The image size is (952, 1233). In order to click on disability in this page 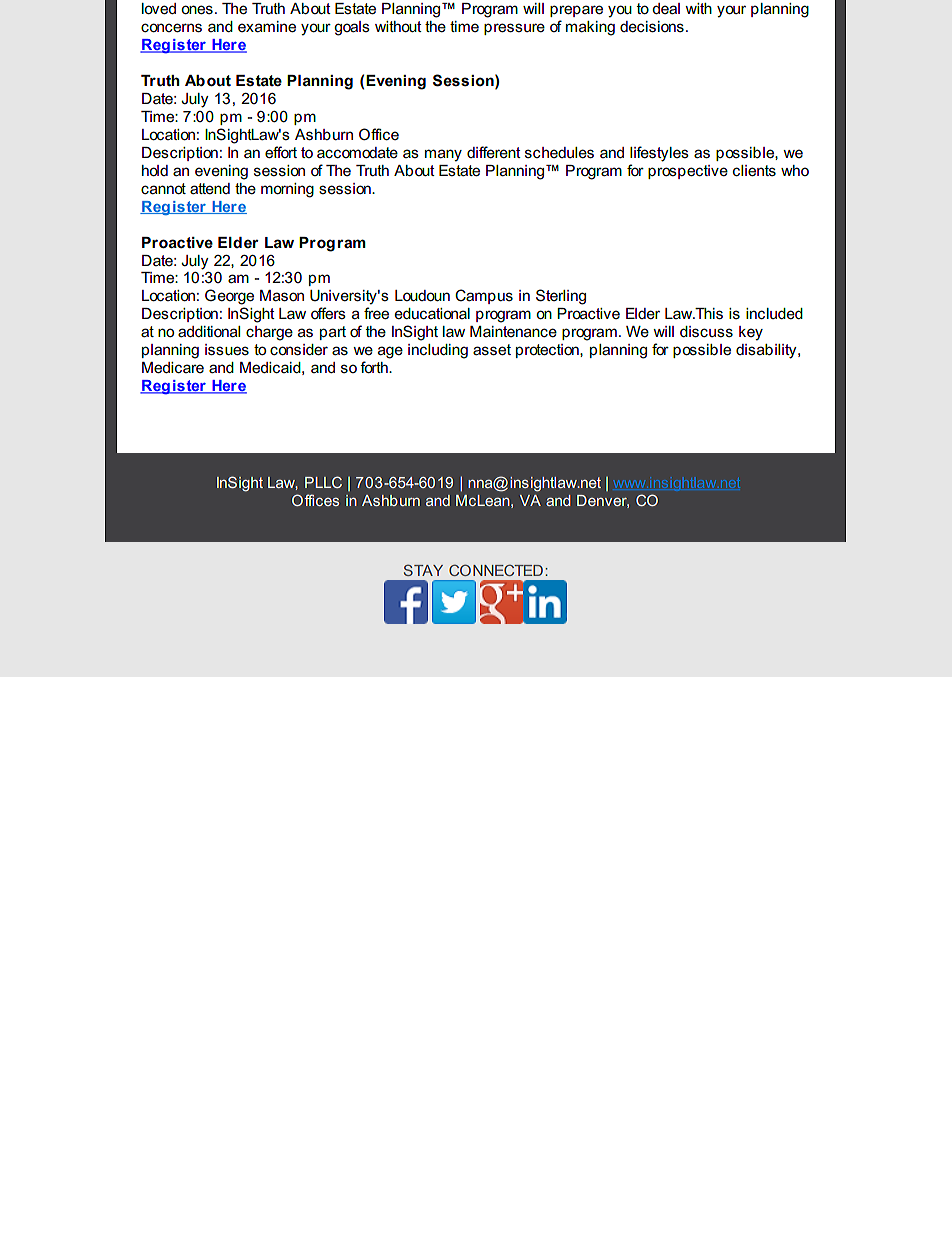, I will do `click(767, 351)`.
